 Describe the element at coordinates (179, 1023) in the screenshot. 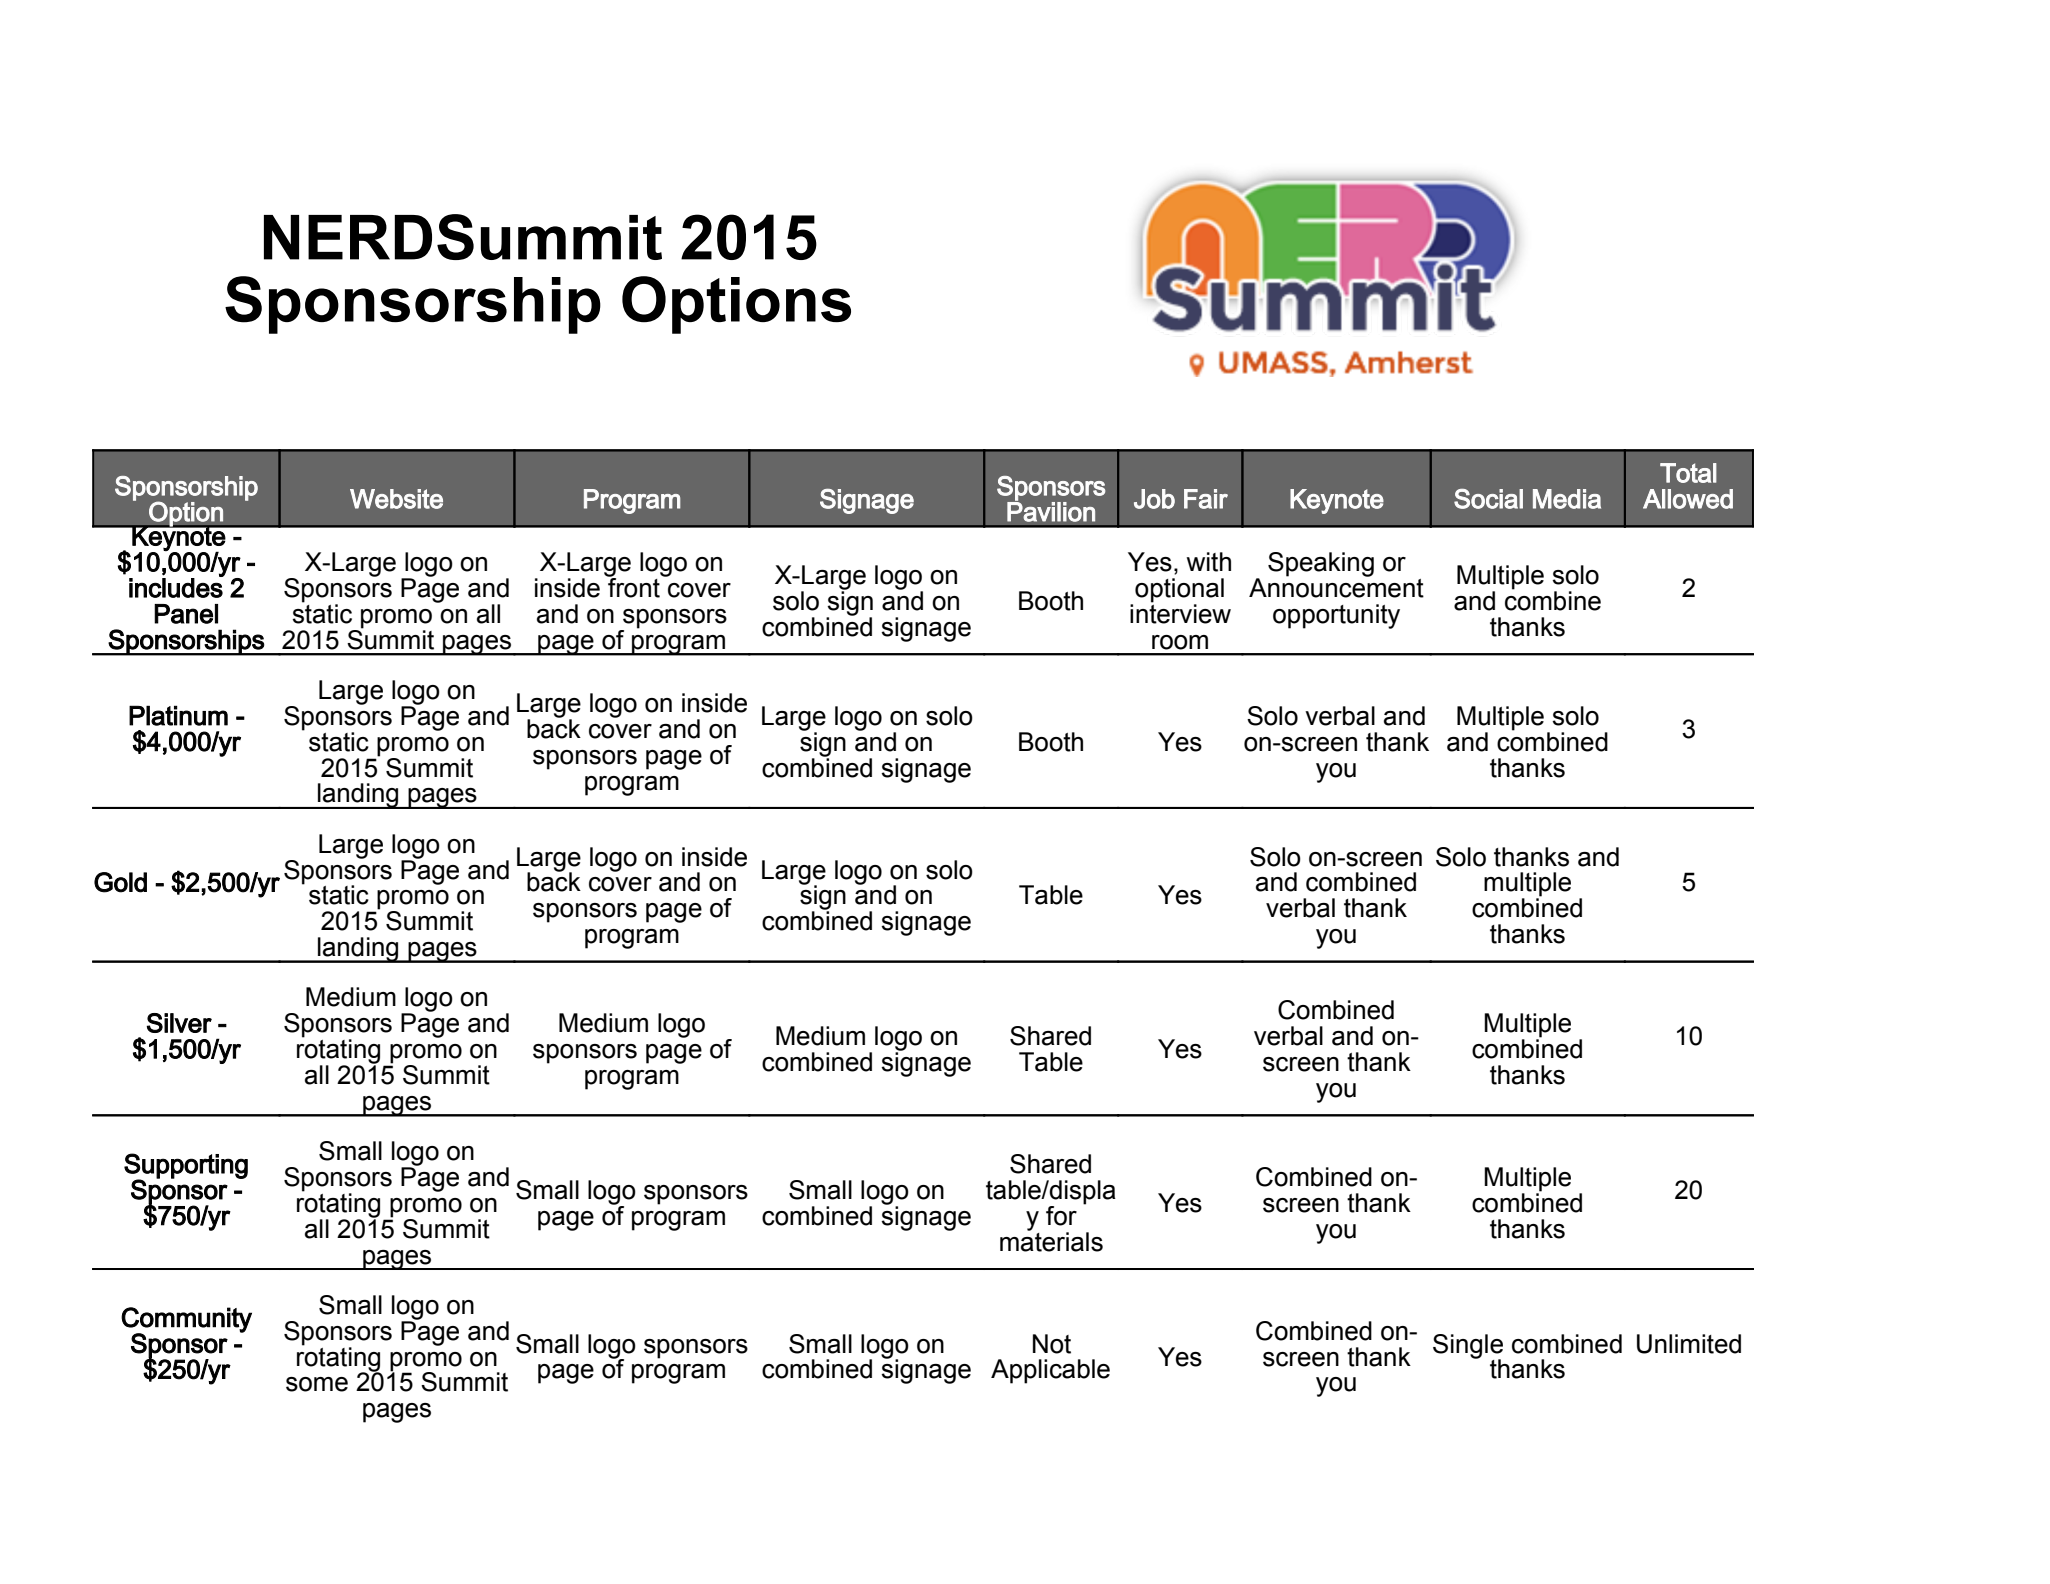

I see `Silver` at that location.
